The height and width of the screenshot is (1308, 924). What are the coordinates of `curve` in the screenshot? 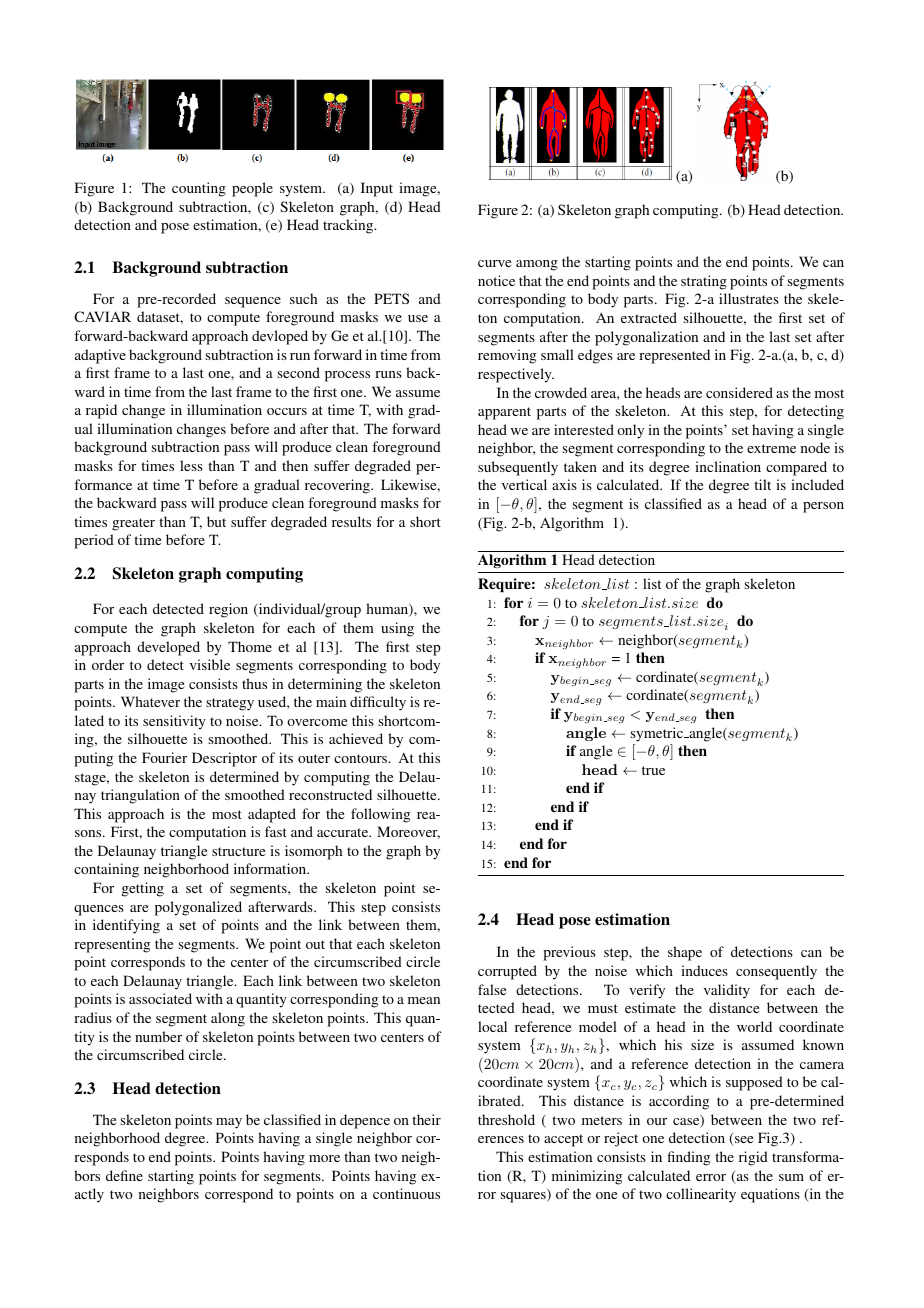 It's located at (494, 263).
